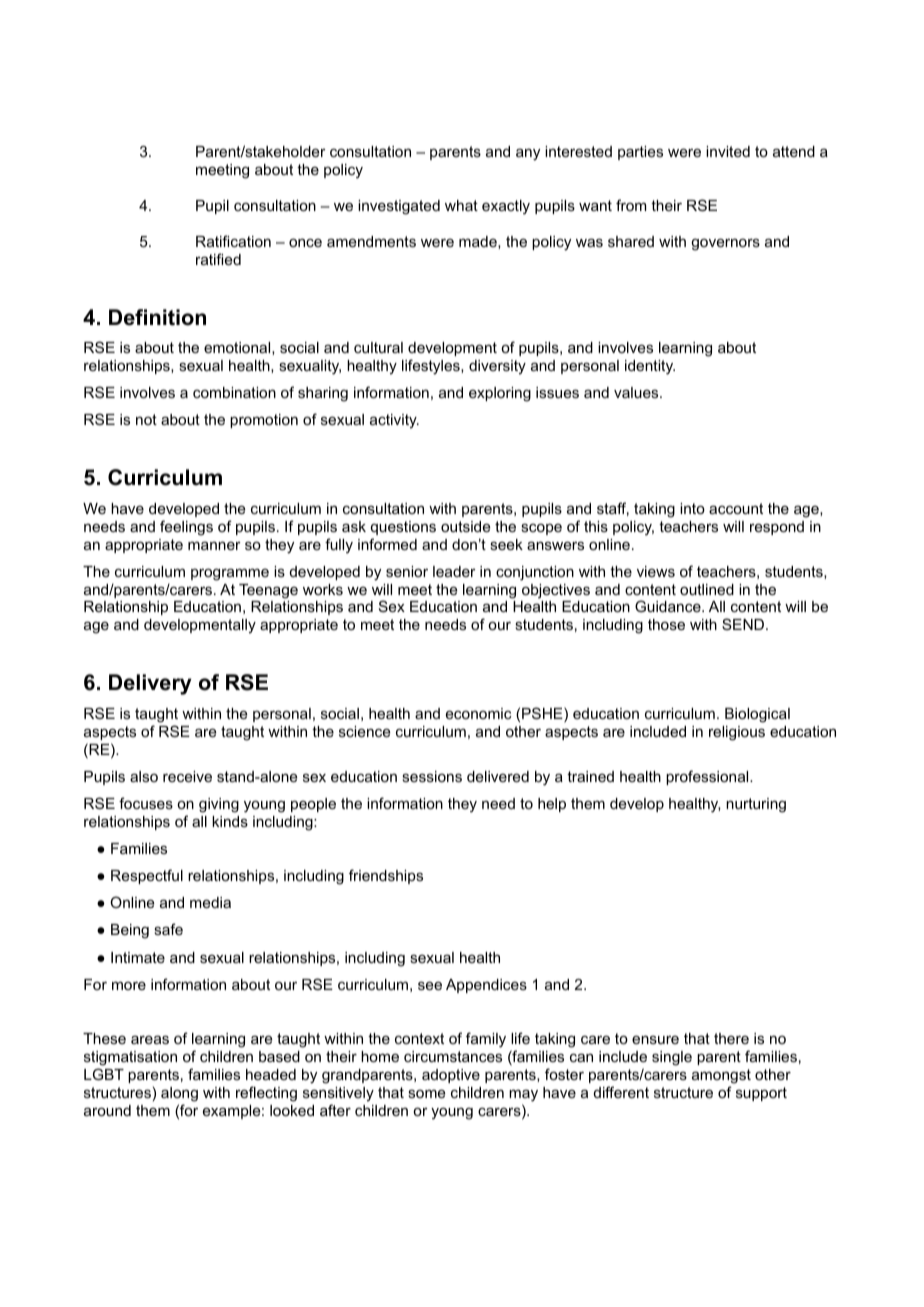 Image resolution: width=924 pixels, height=1307 pixels. I want to click on values, so click(637, 392).
